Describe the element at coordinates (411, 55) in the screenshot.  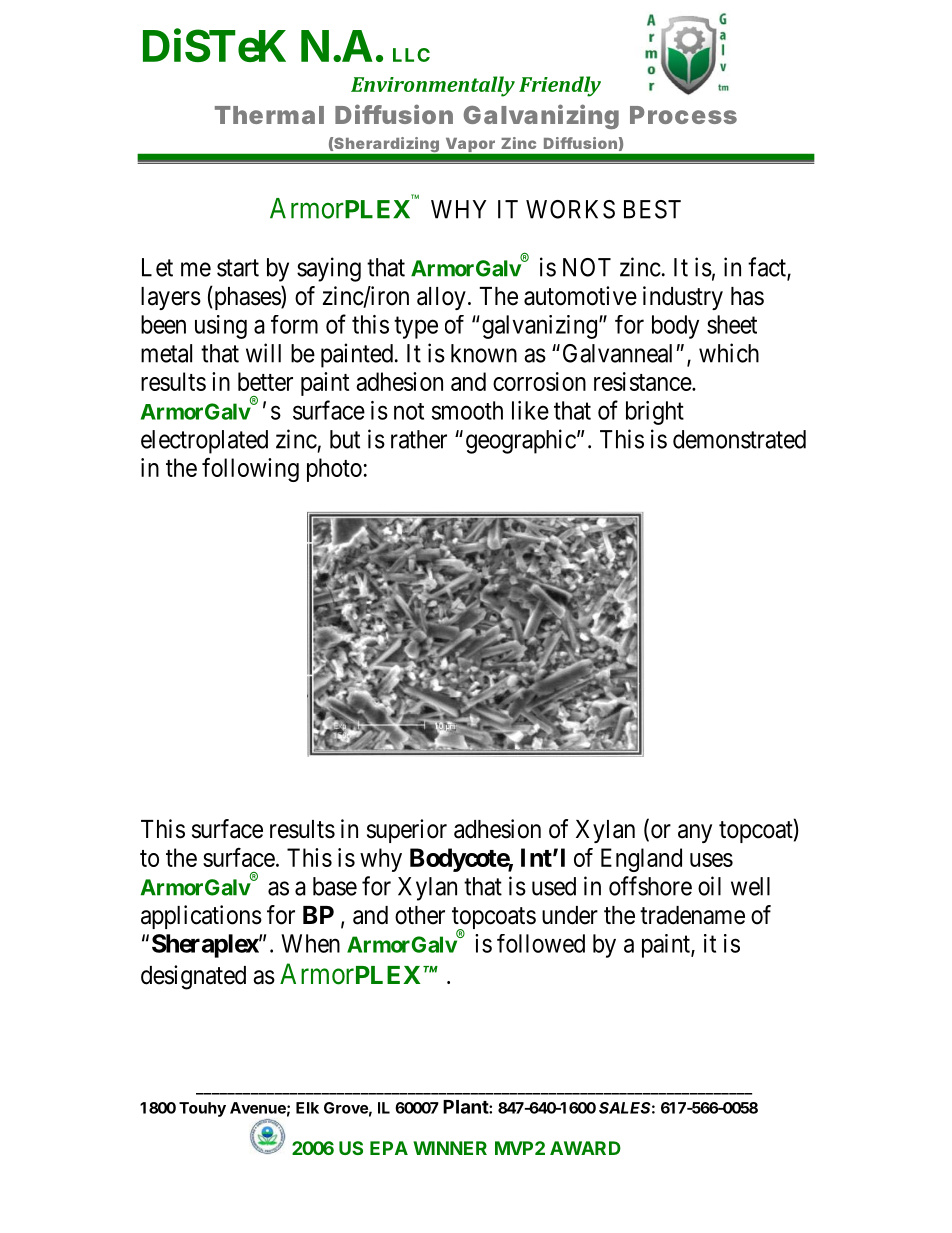
I see `LLC` at that location.
